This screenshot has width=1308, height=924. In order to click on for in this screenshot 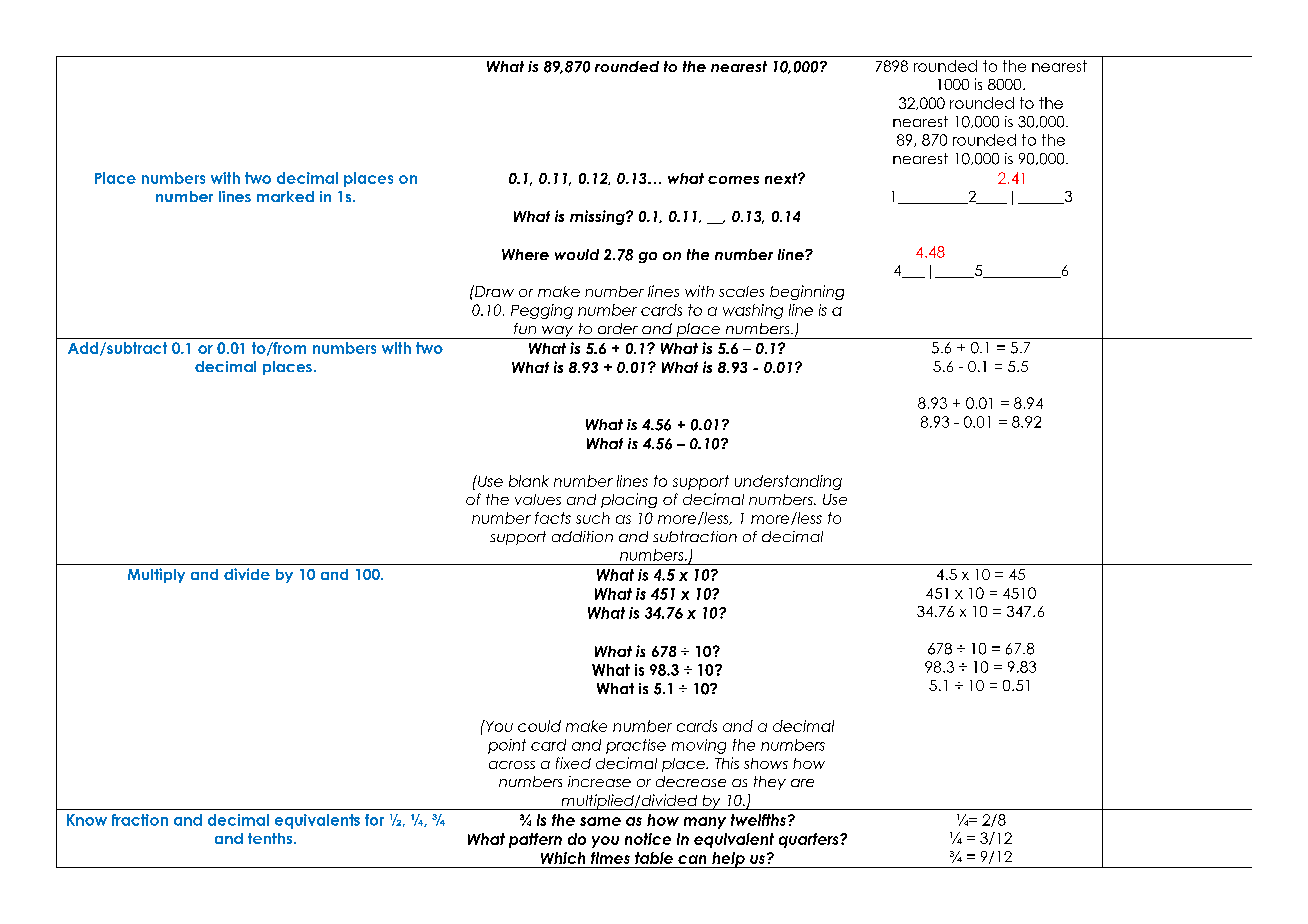, I will do `click(374, 820)`.
